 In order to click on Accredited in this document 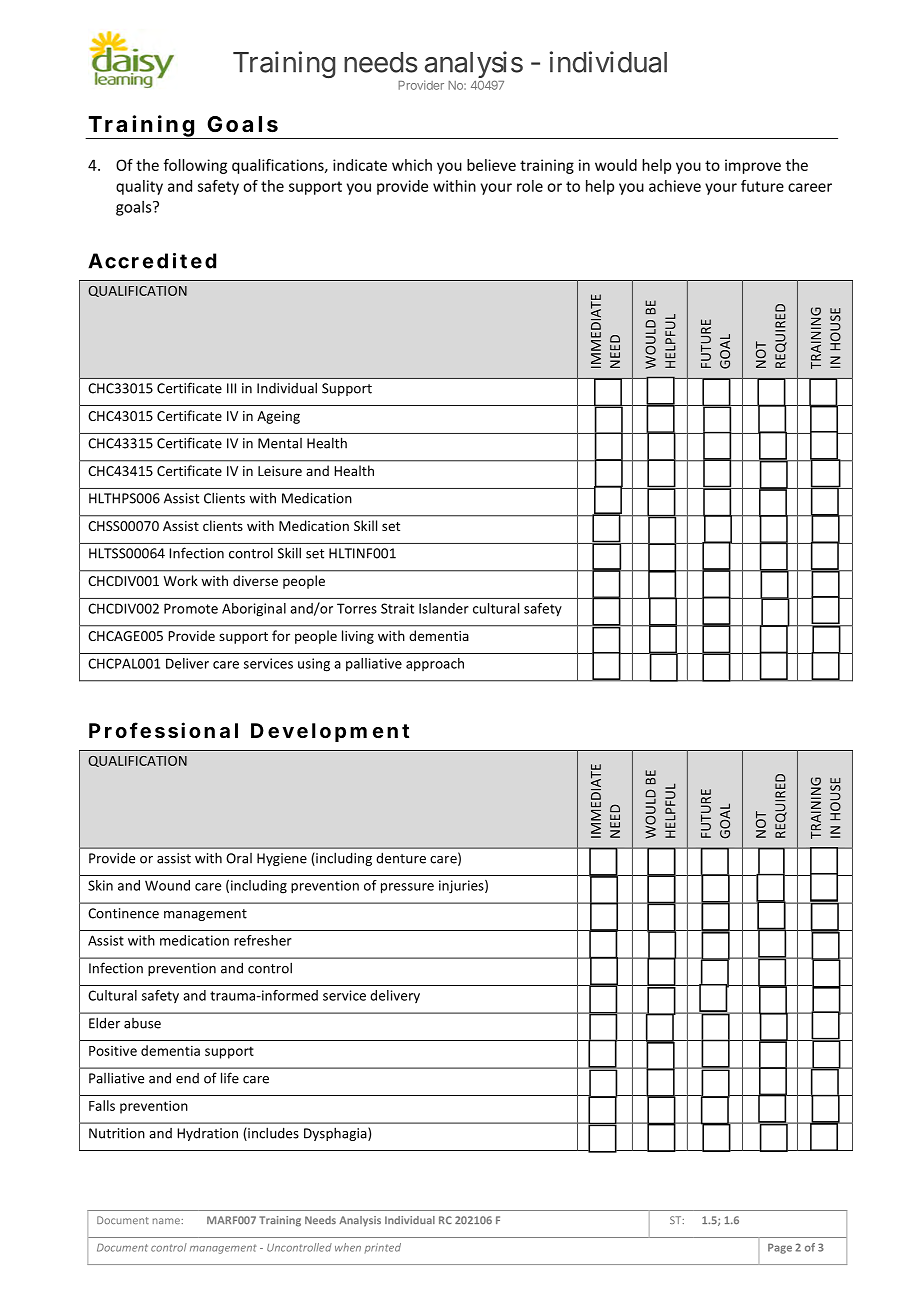, I will do `click(152, 261)`.
